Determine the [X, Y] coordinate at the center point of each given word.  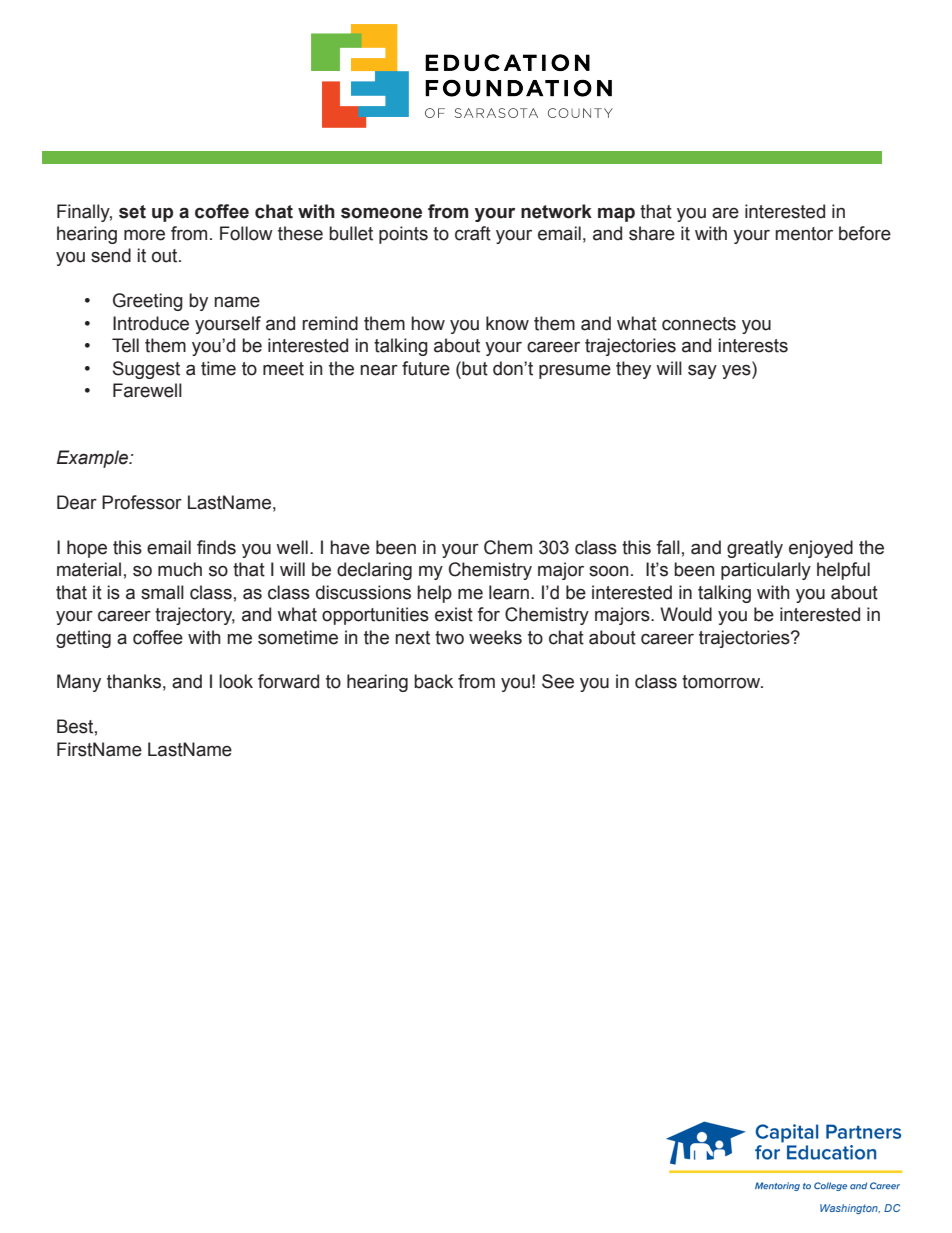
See [558, 681]
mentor [804, 234]
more [144, 235]
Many [79, 683]
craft [473, 233]
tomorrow [722, 682]
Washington [850, 1209]
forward [288, 681]
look [236, 681]
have [350, 547]
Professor [142, 502]
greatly [755, 549]
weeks [495, 637]
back [433, 681]
